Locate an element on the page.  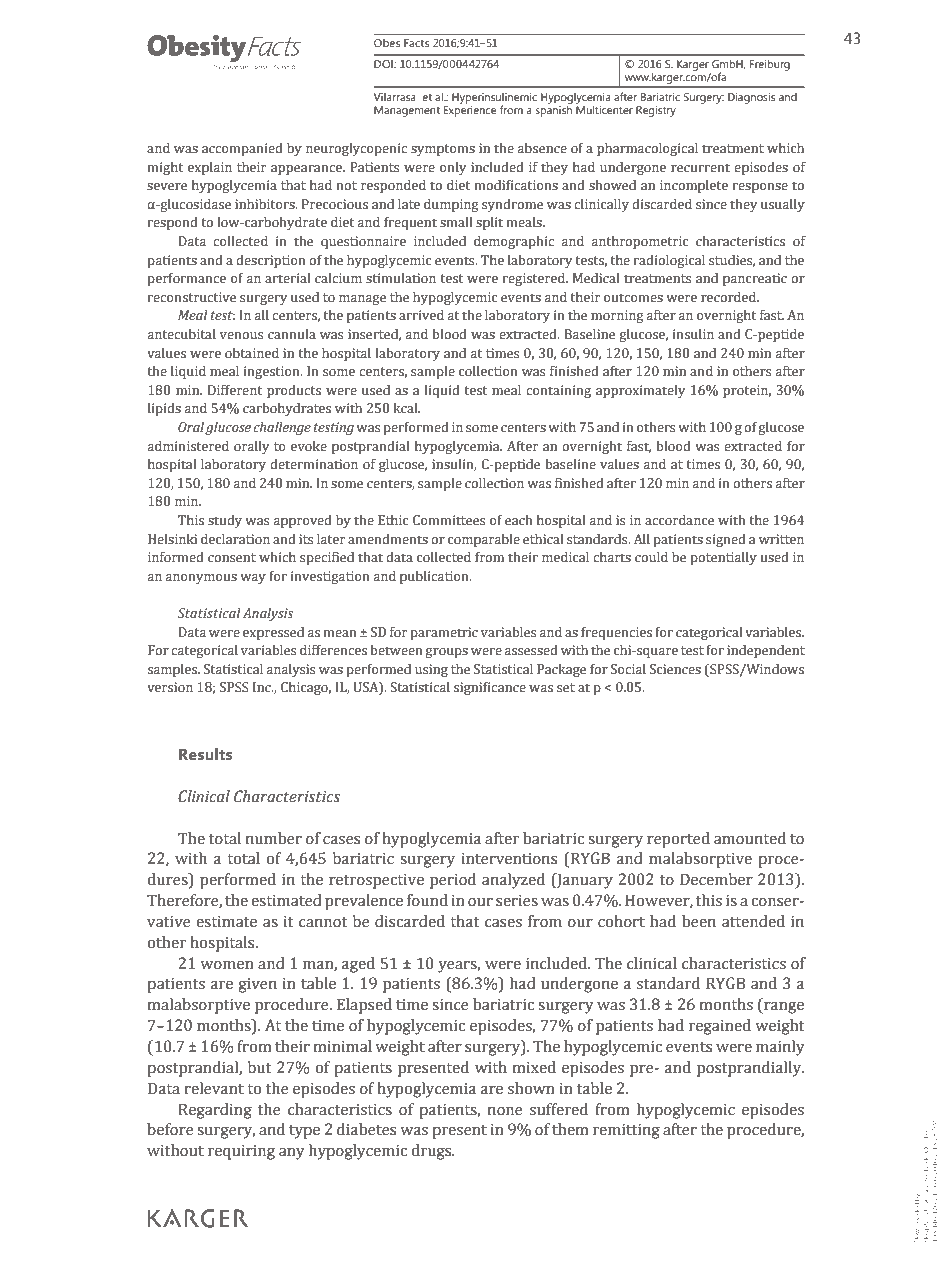
number is located at coordinates (274, 838).
